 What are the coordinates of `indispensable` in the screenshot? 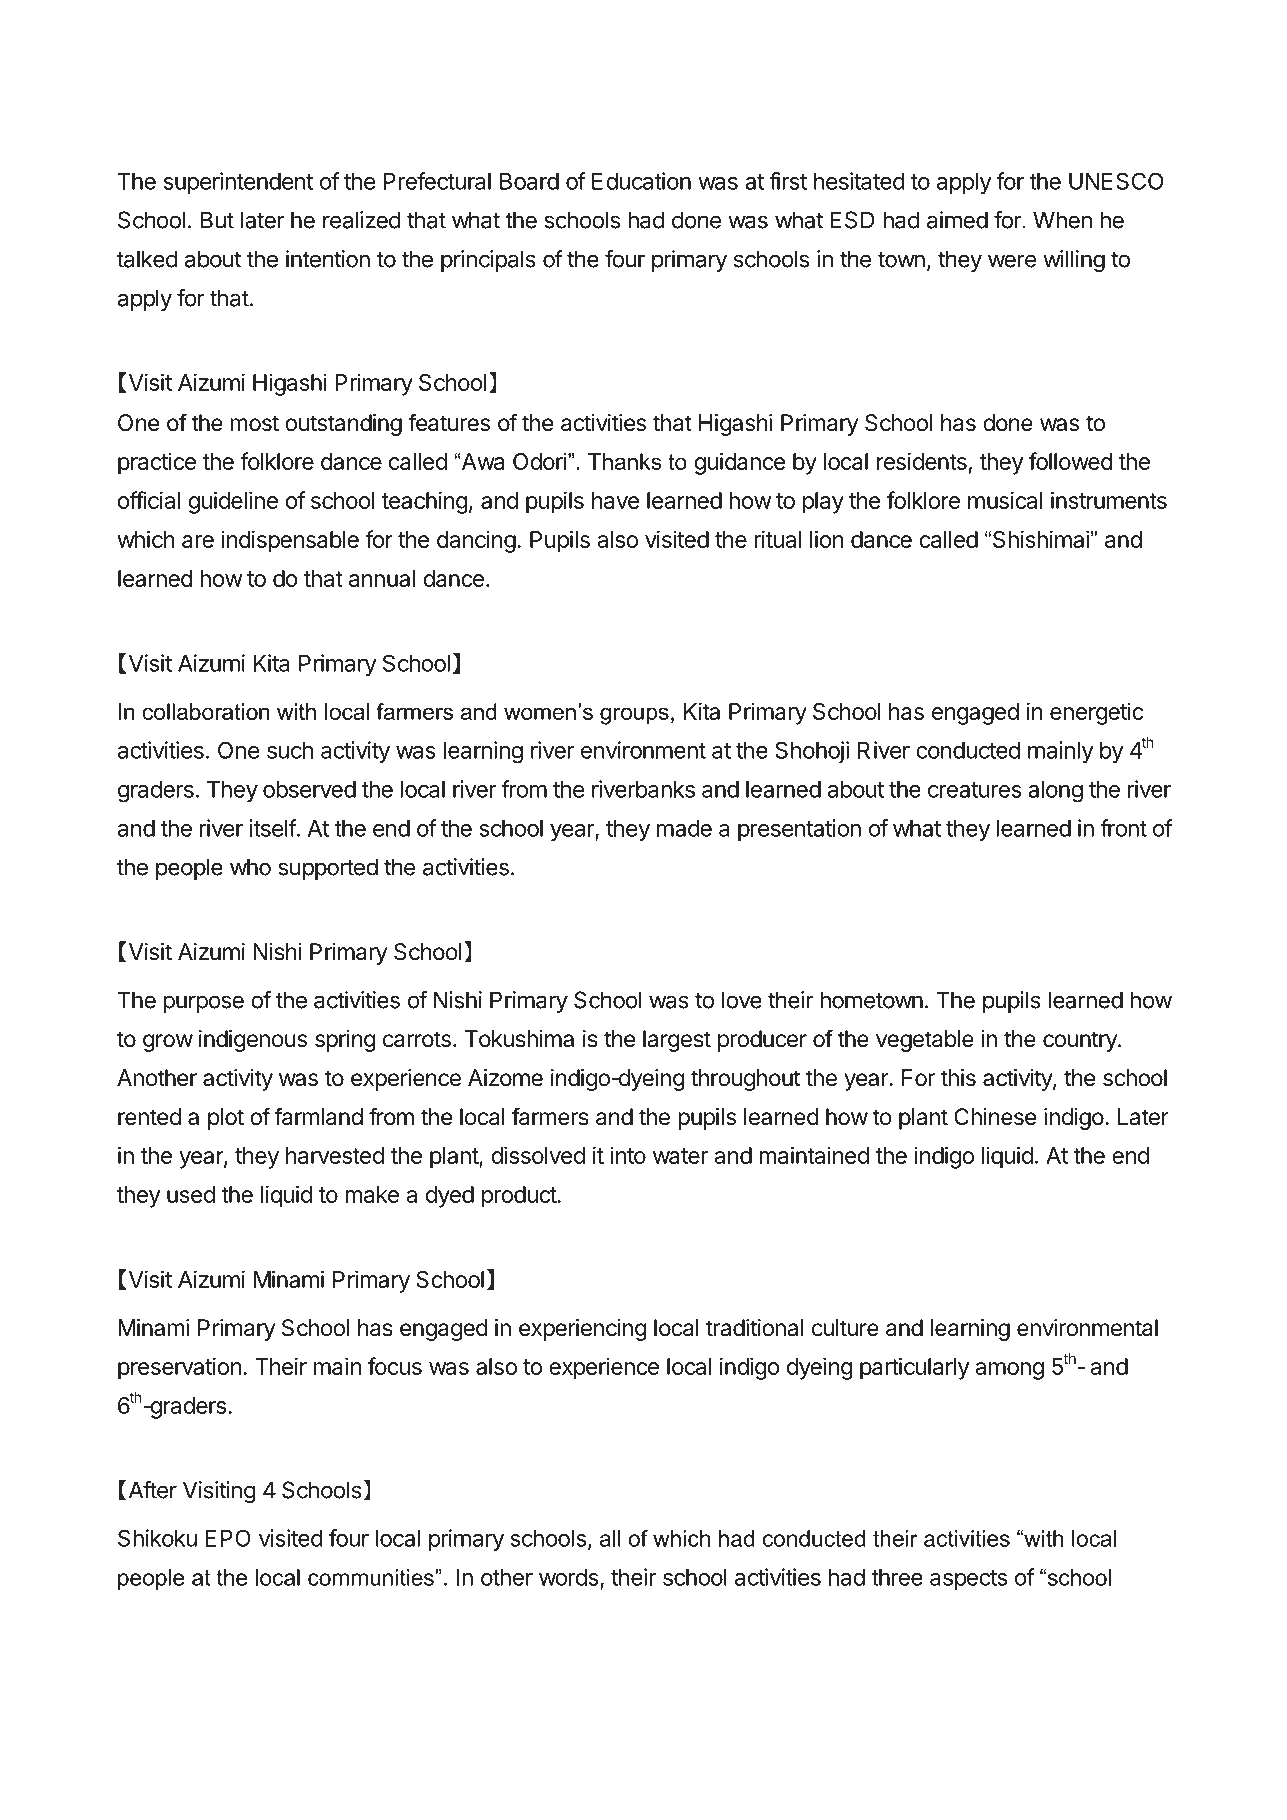 It's located at (290, 541).
